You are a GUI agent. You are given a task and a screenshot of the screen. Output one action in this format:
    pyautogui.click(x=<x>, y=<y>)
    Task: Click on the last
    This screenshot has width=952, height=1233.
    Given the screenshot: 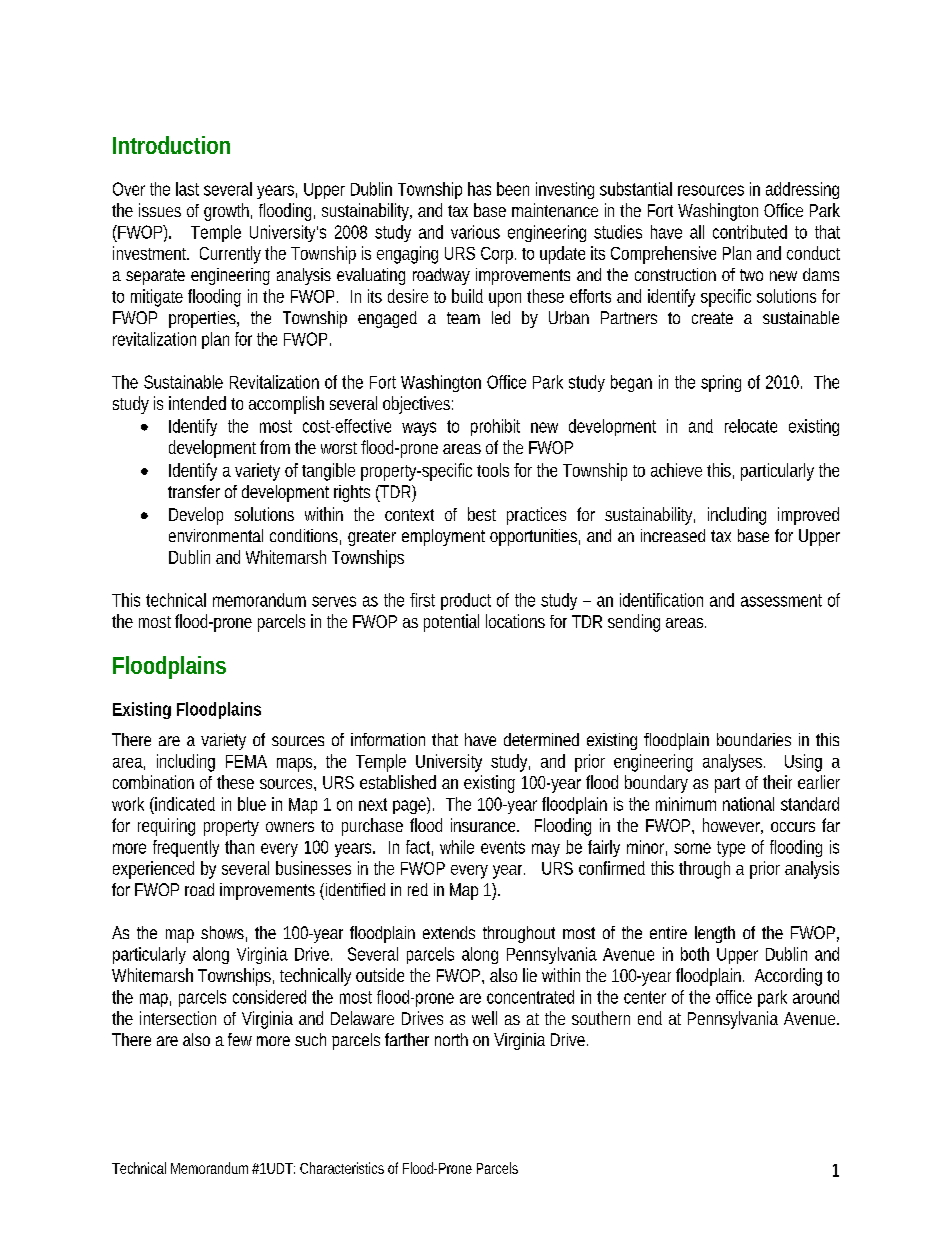 What is the action you would take?
    pyautogui.click(x=187, y=189)
